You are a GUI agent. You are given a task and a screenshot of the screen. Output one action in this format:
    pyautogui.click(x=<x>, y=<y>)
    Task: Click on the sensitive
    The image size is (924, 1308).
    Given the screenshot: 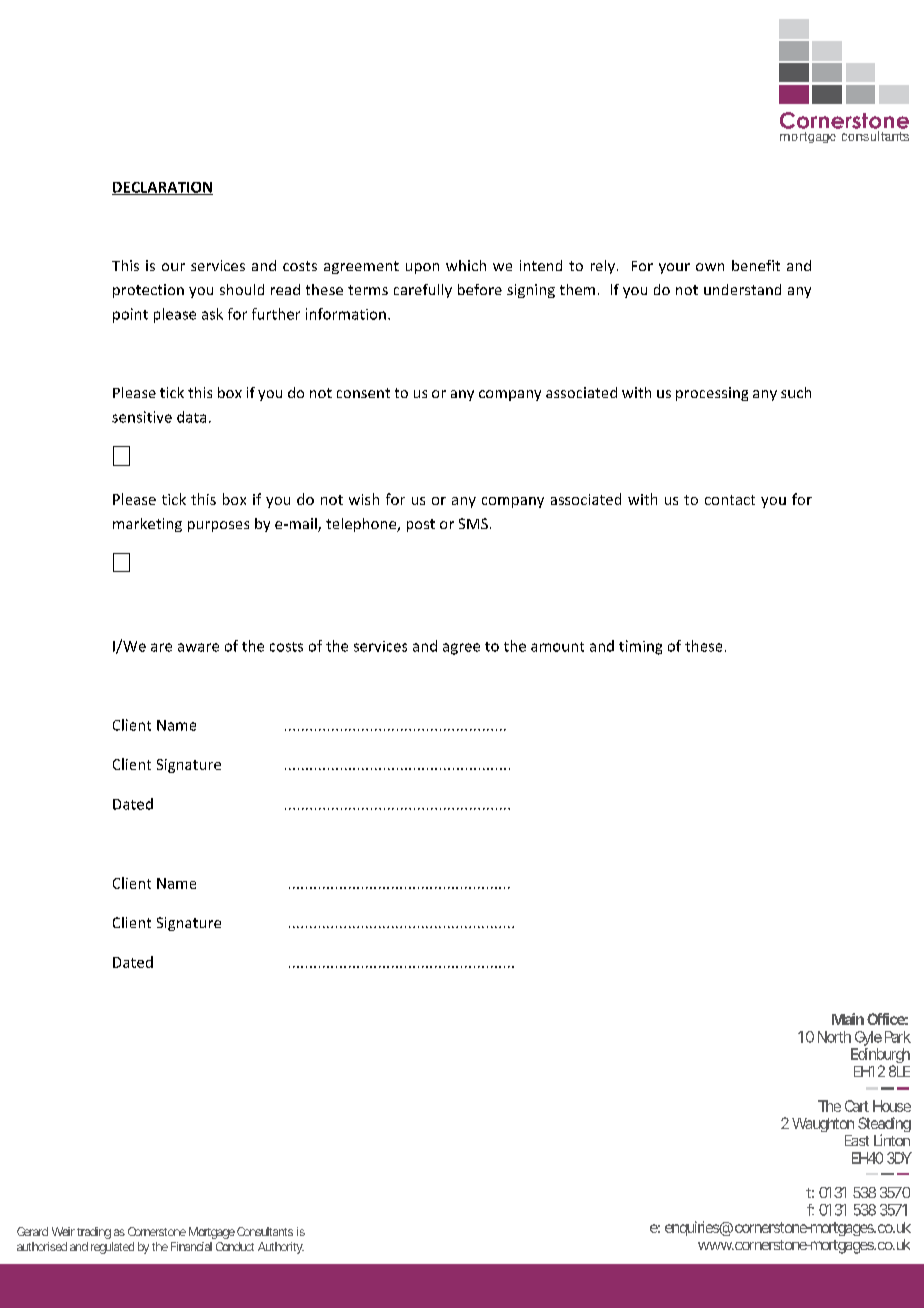 What is the action you would take?
    pyautogui.click(x=142, y=417)
